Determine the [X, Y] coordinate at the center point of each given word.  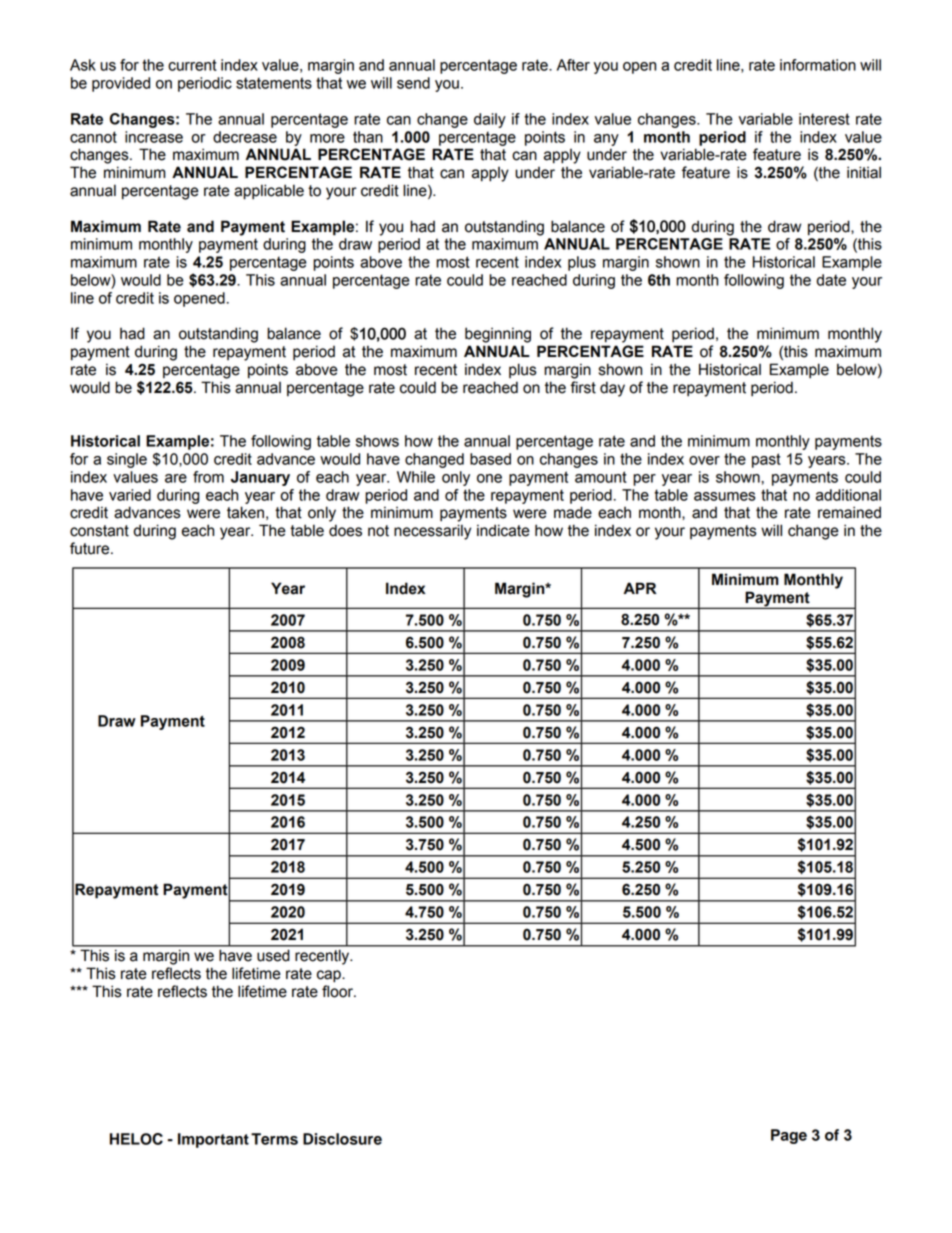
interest [824, 119]
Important [213, 1140]
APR [640, 588]
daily [490, 120]
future [91, 548]
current [192, 65]
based [490, 459]
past [766, 460]
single [127, 460]
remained [849, 512]
